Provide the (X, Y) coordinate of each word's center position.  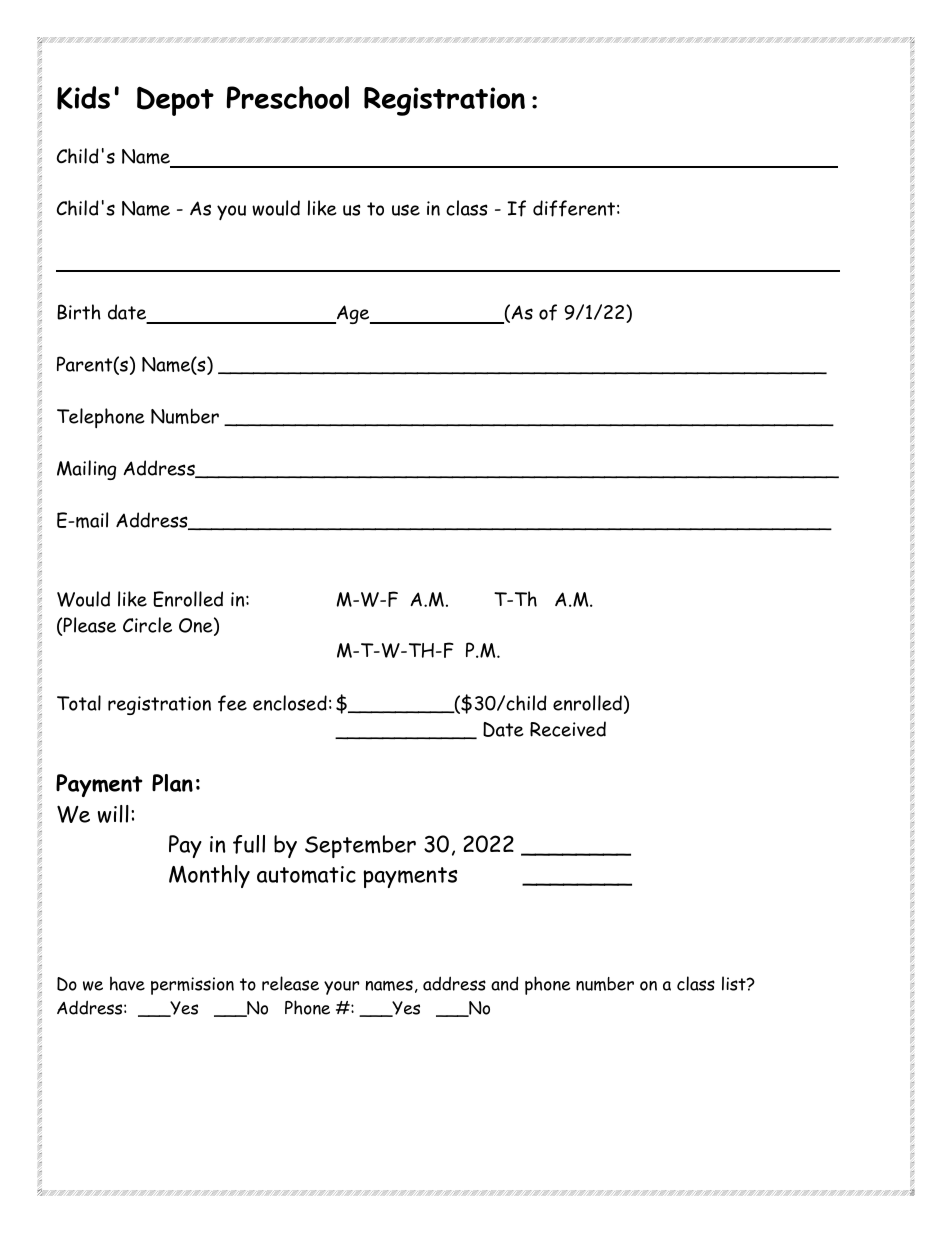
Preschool (288, 97)
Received (568, 729)
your (341, 988)
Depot (175, 101)
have (127, 983)
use (406, 210)
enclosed (290, 703)
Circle (147, 625)
